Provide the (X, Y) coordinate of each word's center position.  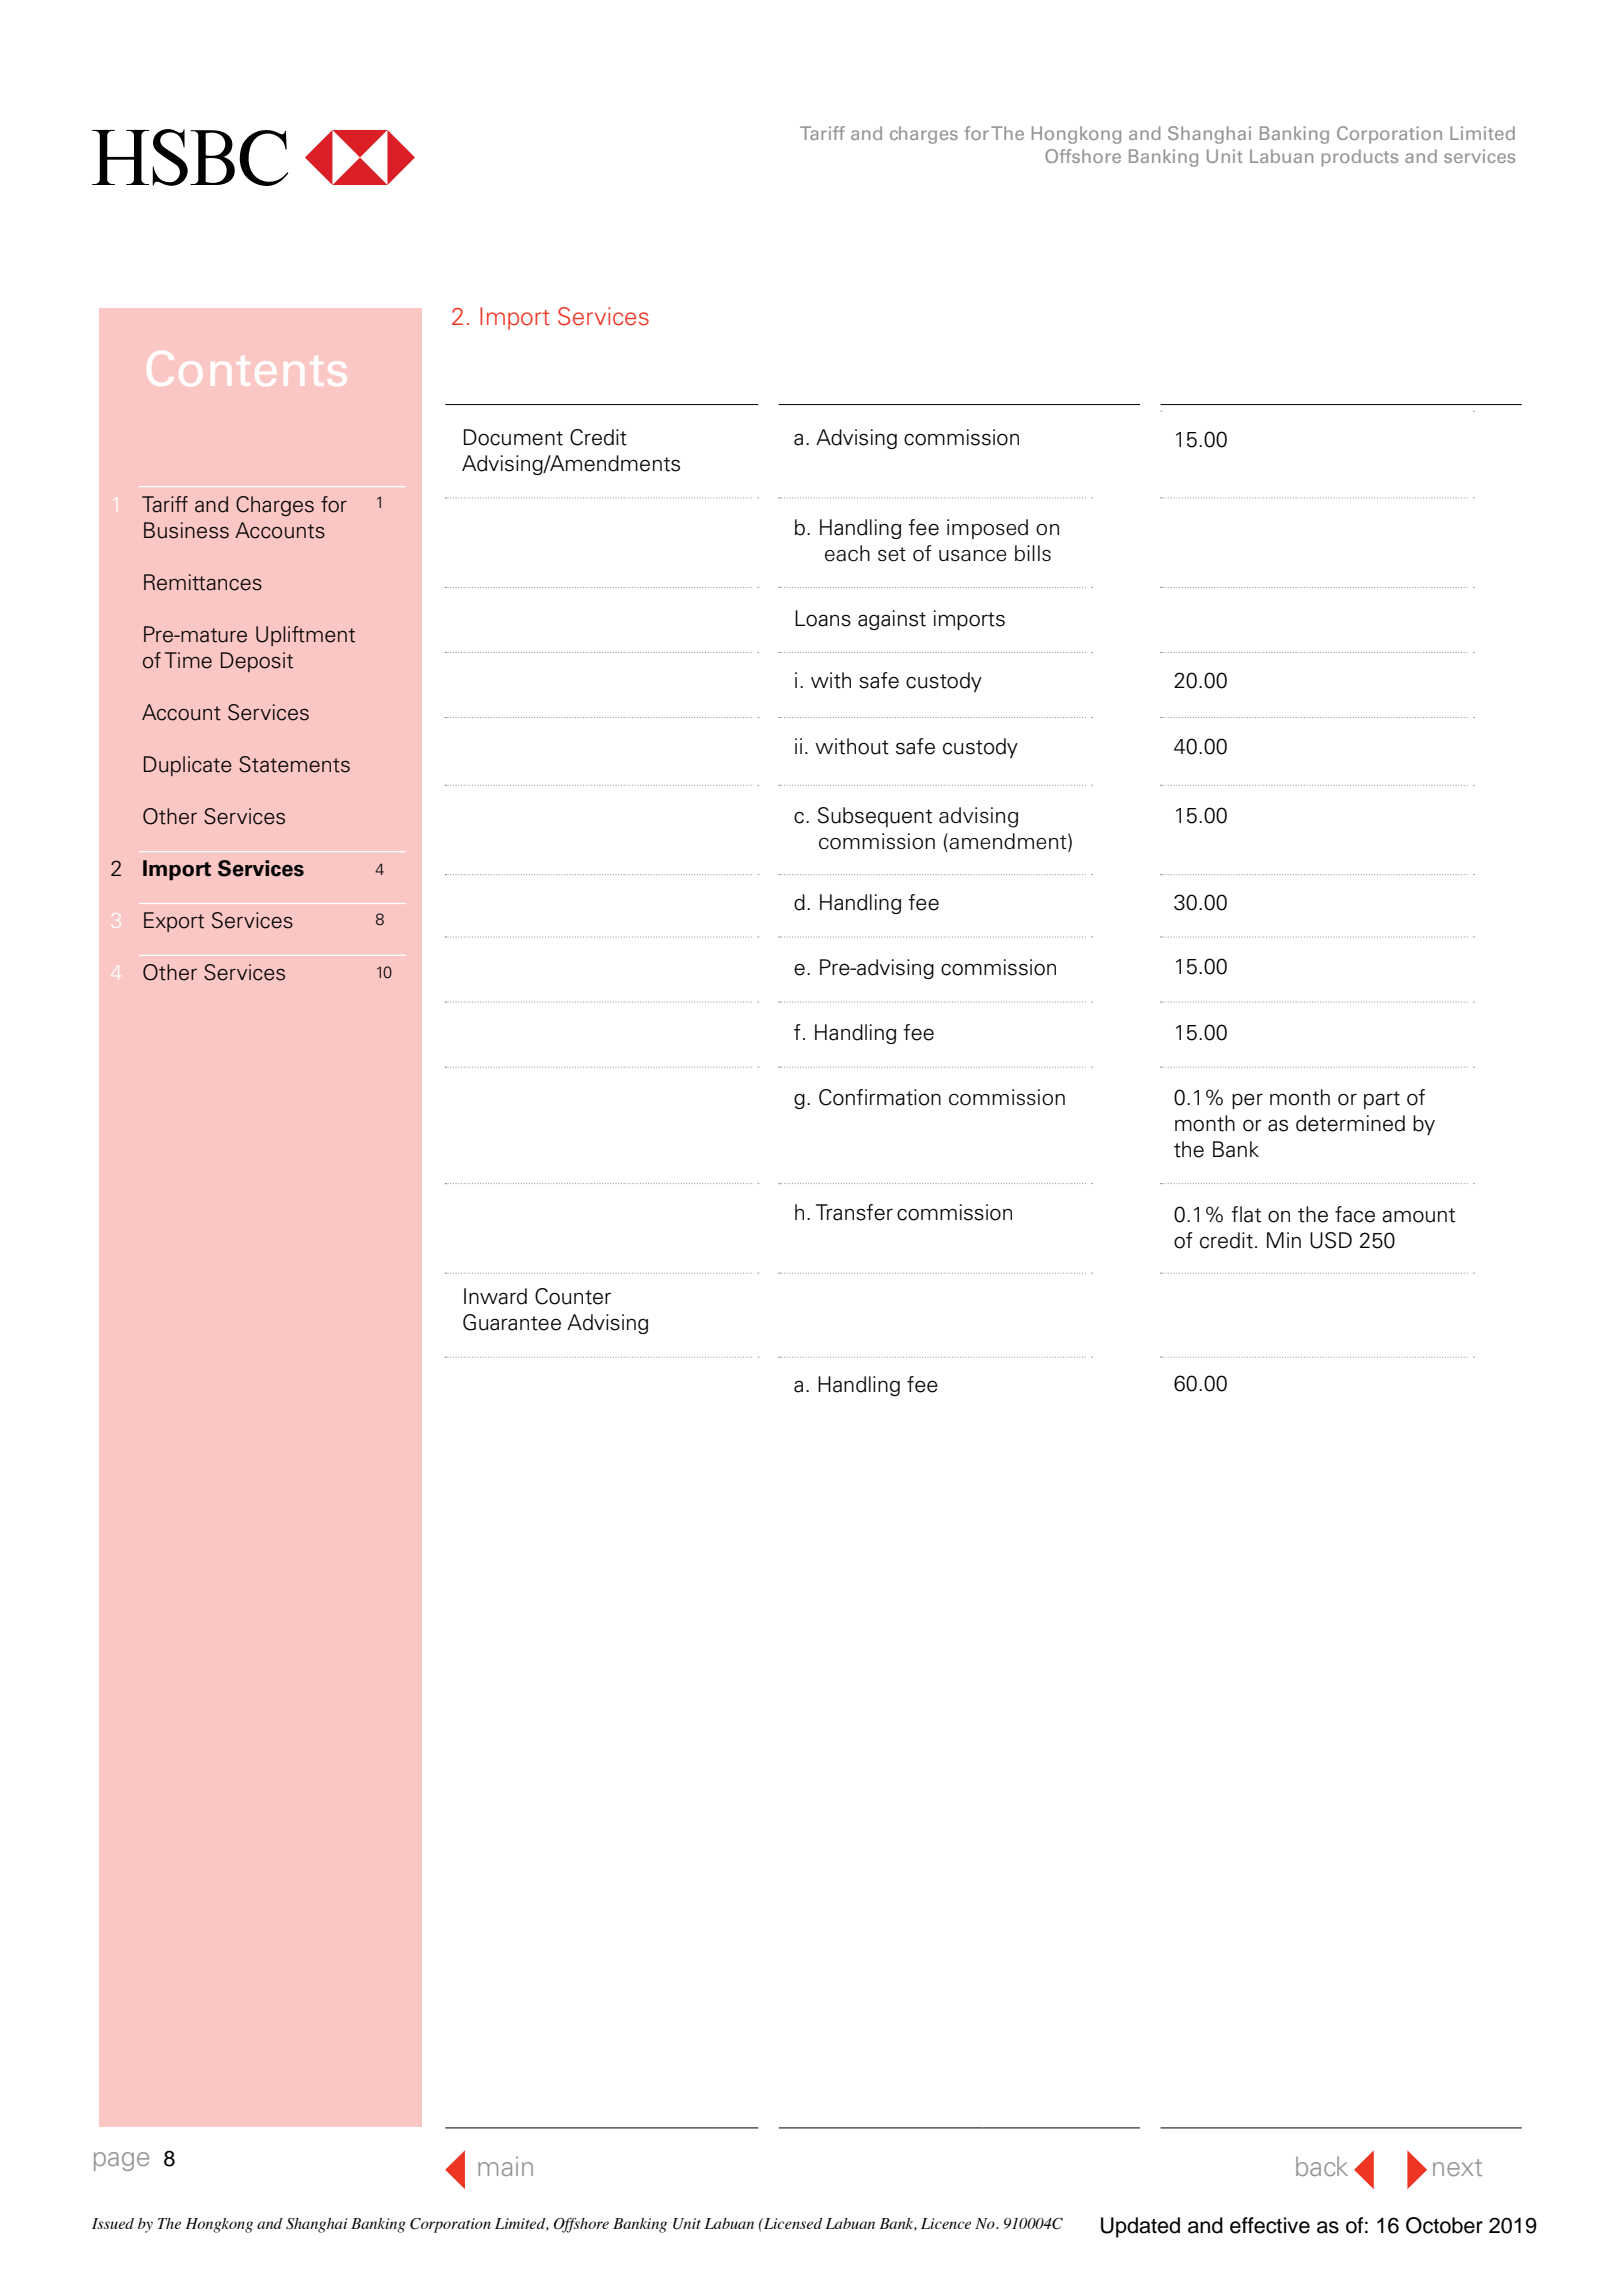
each (847, 553)
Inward (495, 1296)
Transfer (854, 1212)
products (1360, 158)
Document (513, 437)
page (121, 2161)
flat (1246, 1214)
